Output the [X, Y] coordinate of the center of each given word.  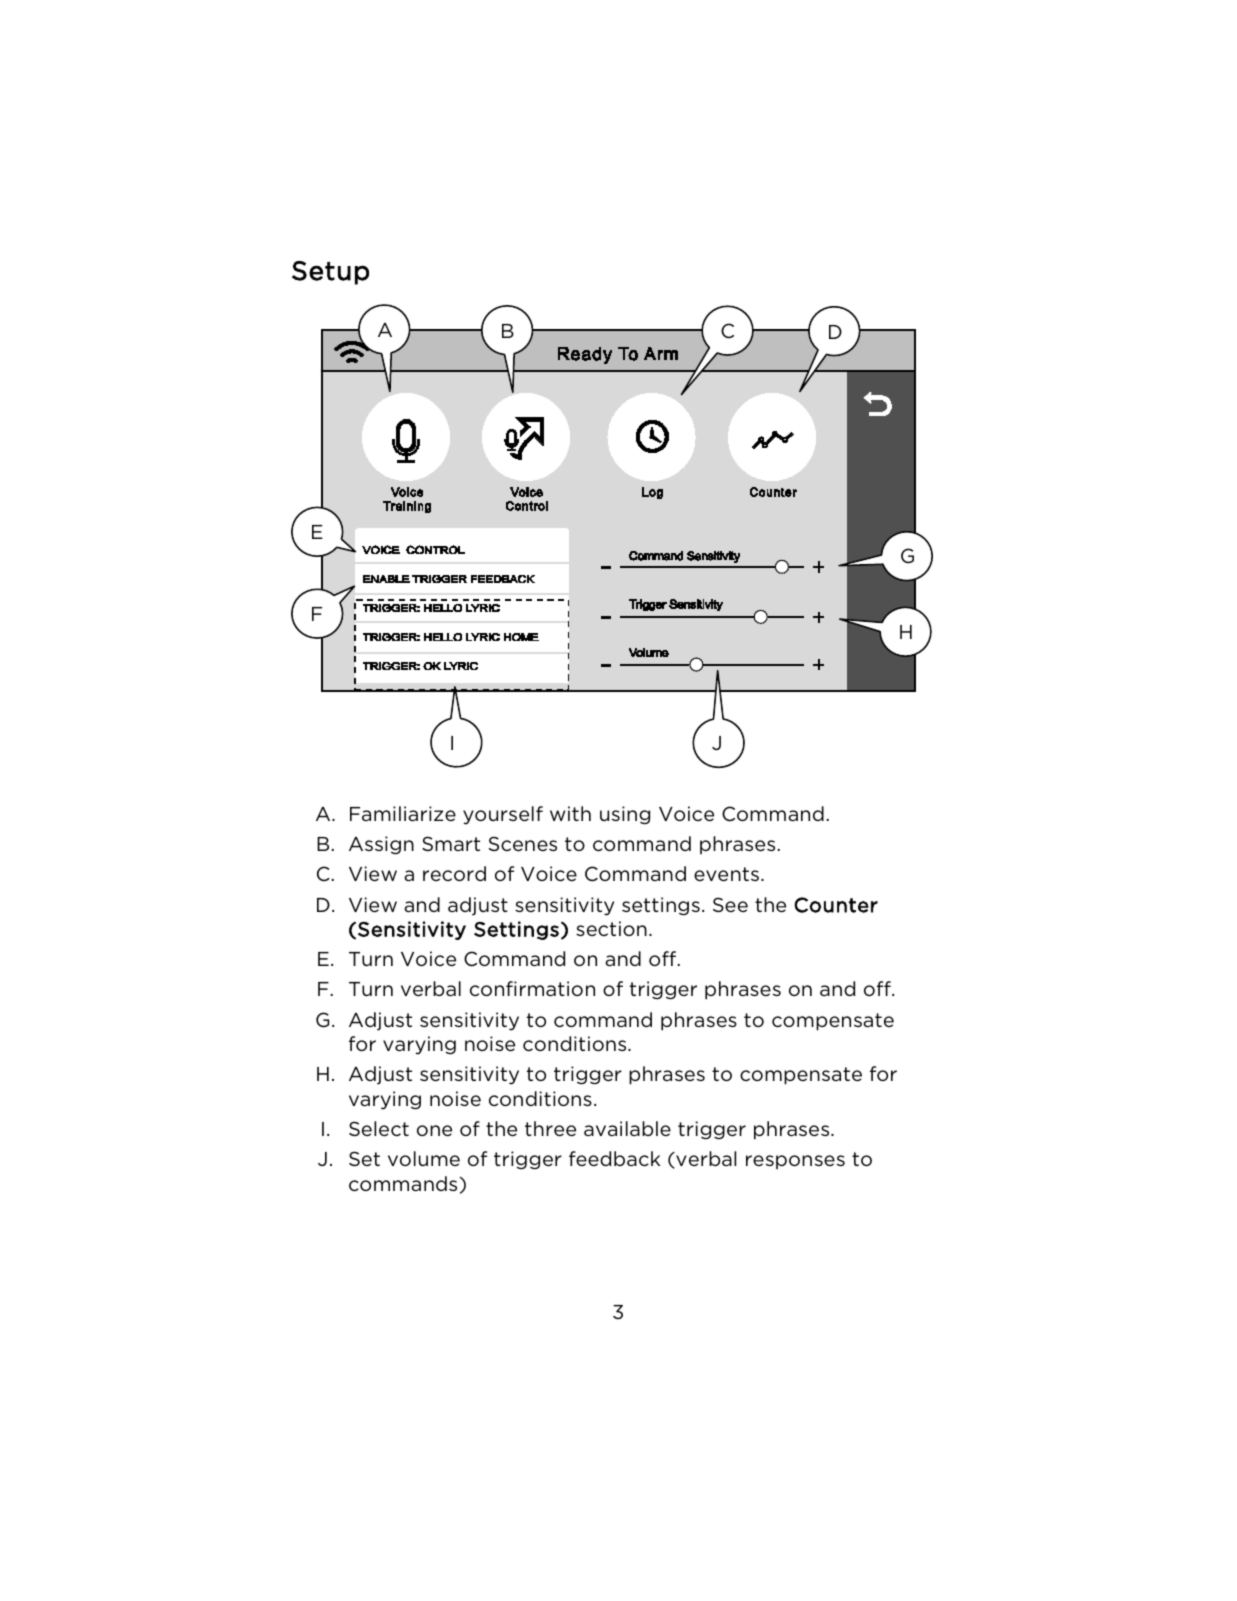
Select [379, 1129]
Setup [330, 273]
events [728, 874]
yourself [503, 815]
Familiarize [403, 813]
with [570, 813]
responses [795, 1162]
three [550, 1129]
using [625, 815]
